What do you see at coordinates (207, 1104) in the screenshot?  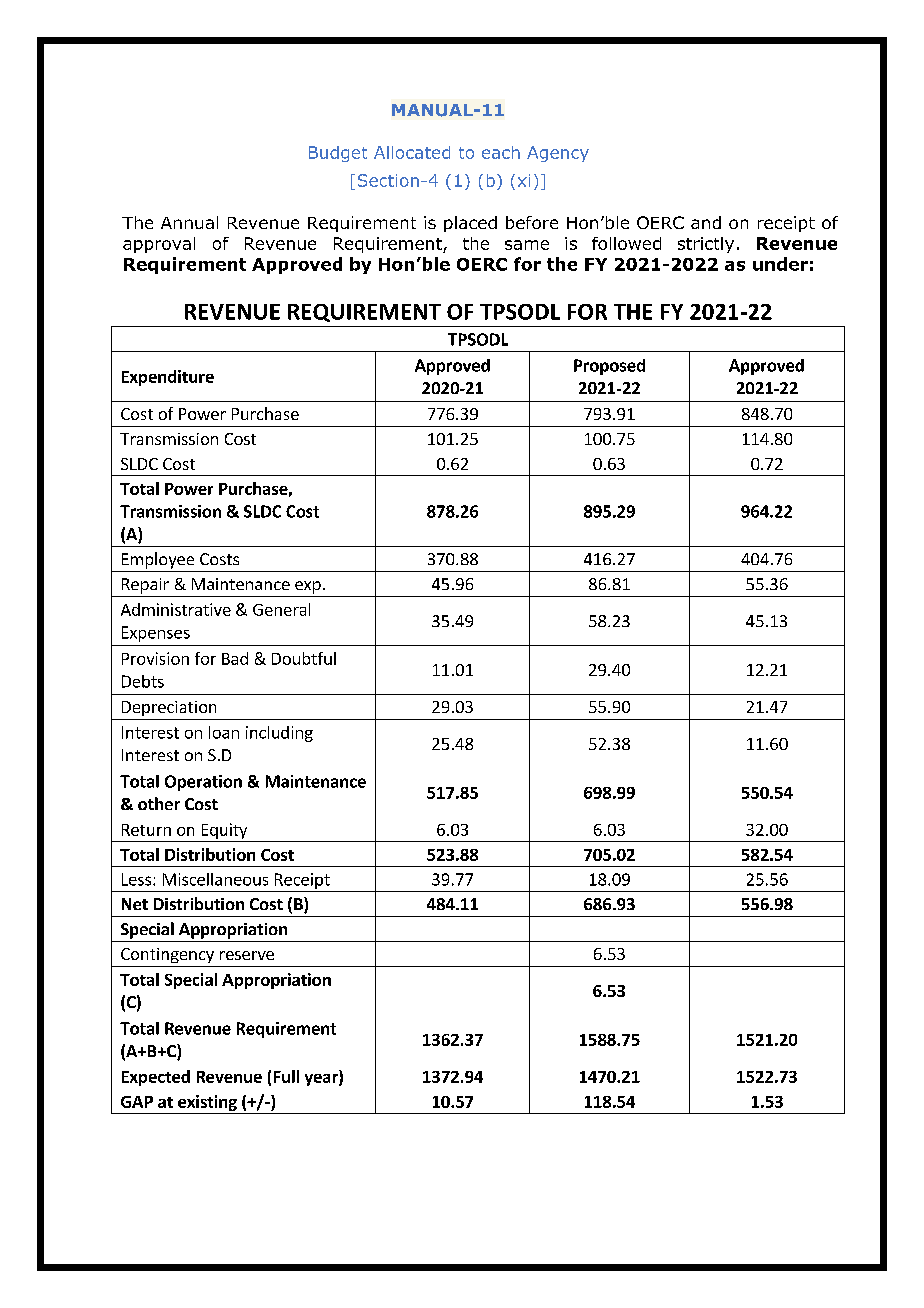 I see `existing` at bounding box center [207, 1104].
